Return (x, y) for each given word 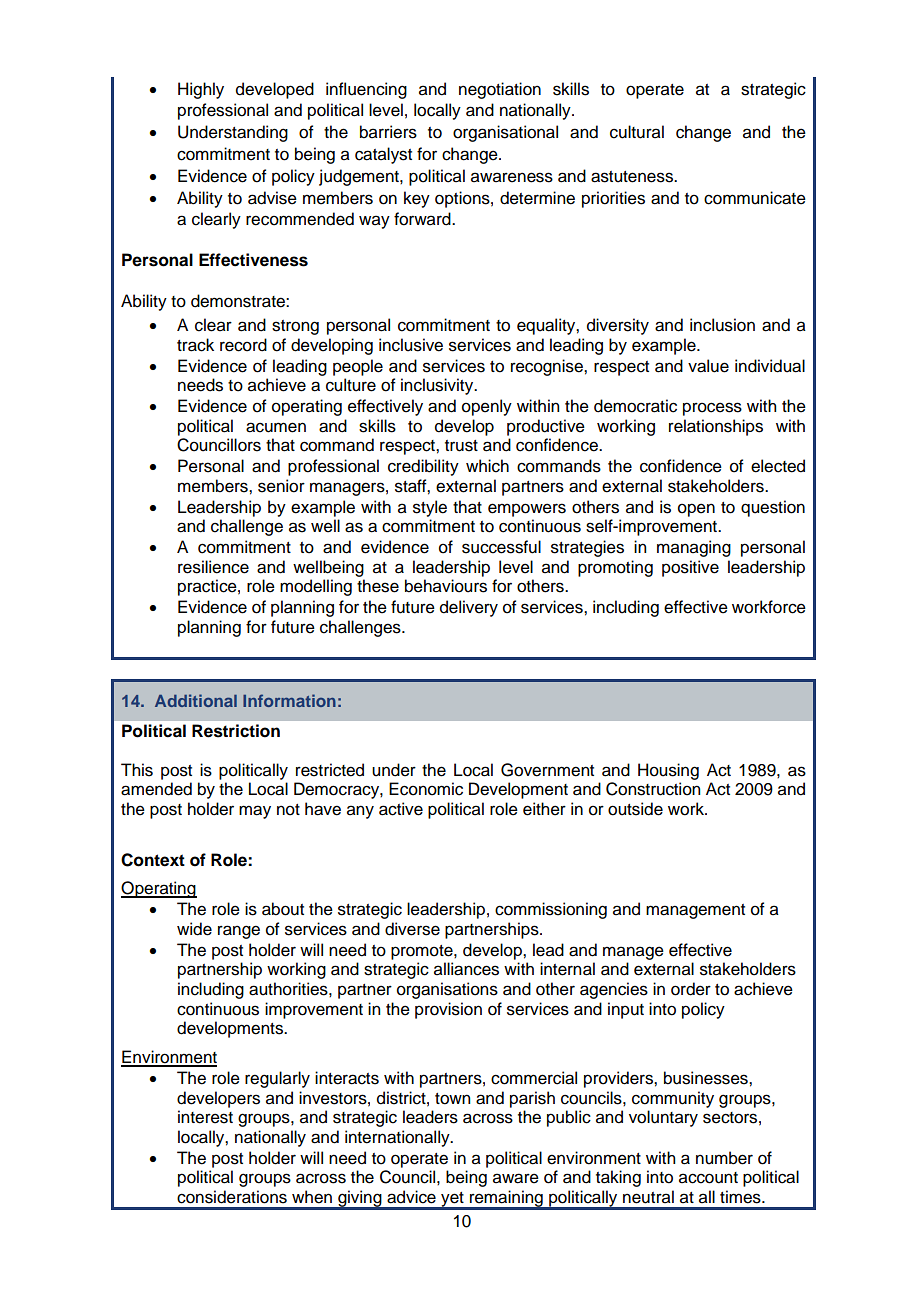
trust (461, 446)
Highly (201, 90)
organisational (505, 133)
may (255, 812)
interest (205, 1117)
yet (452, 1200)
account (708, 1178)
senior (281, 486)
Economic (426, 789)
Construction (653, 789)
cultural (637, 132)
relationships (716, 427)
